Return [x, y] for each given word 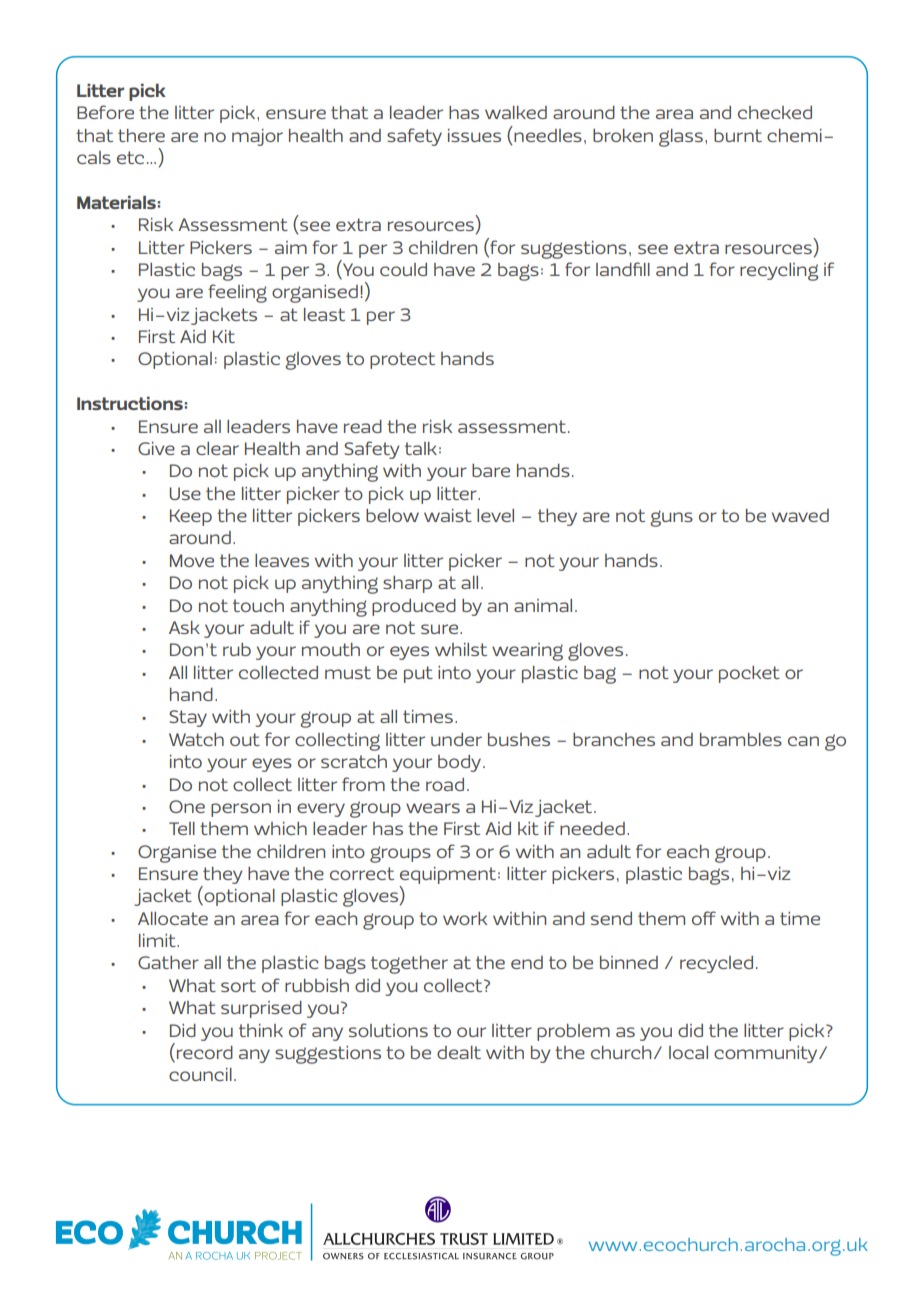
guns [671, 518]
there [141, 135]
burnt [738, 135]
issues [474, 135]
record [205, 1052]
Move [192, 560]
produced [414, 607]
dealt [459, 1052]
